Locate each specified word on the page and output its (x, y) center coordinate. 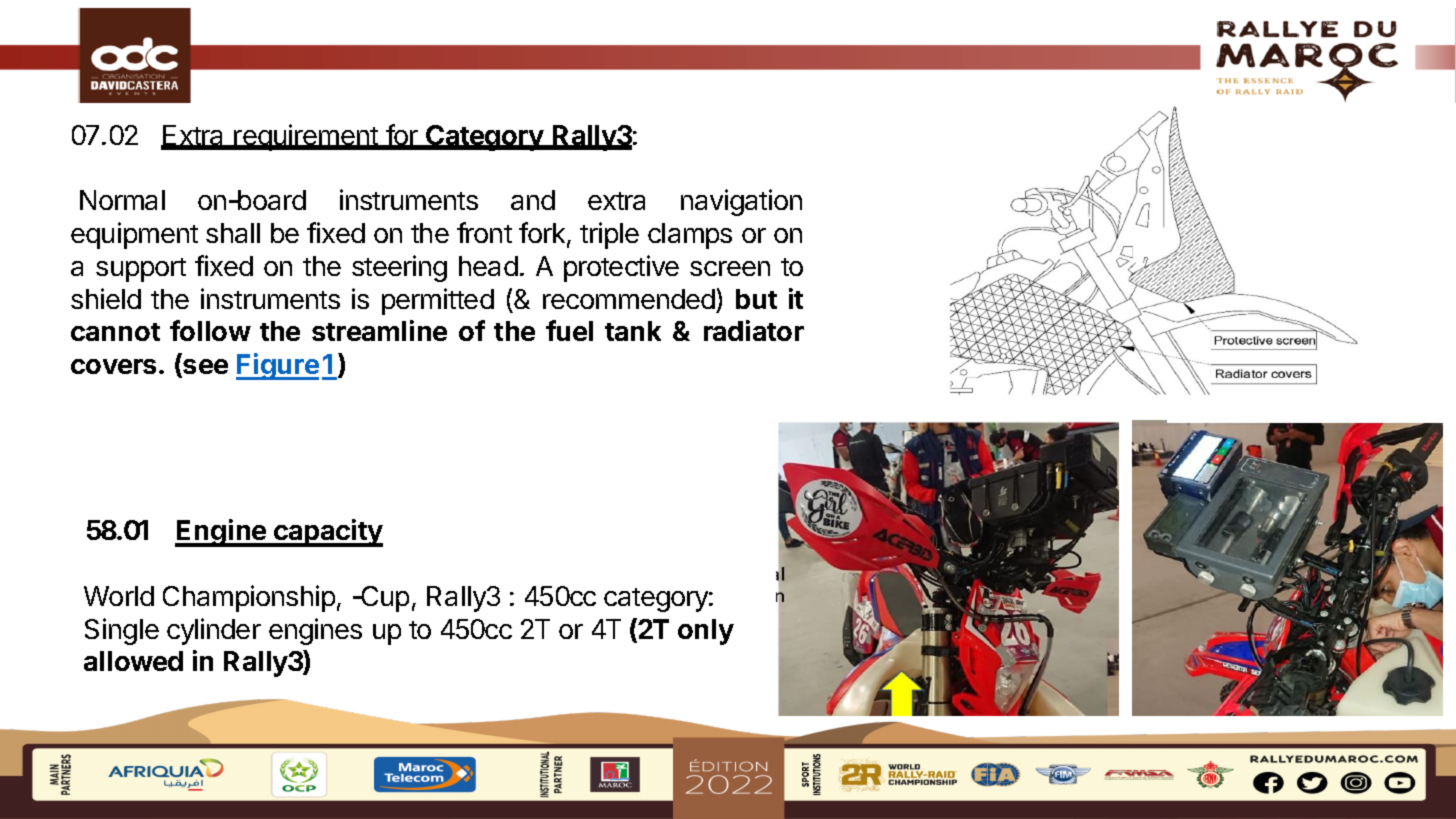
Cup (384, 599)
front (484, 232)
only (706, 632)
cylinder (214, 631)
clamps (690, 236)
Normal (122, 200)
